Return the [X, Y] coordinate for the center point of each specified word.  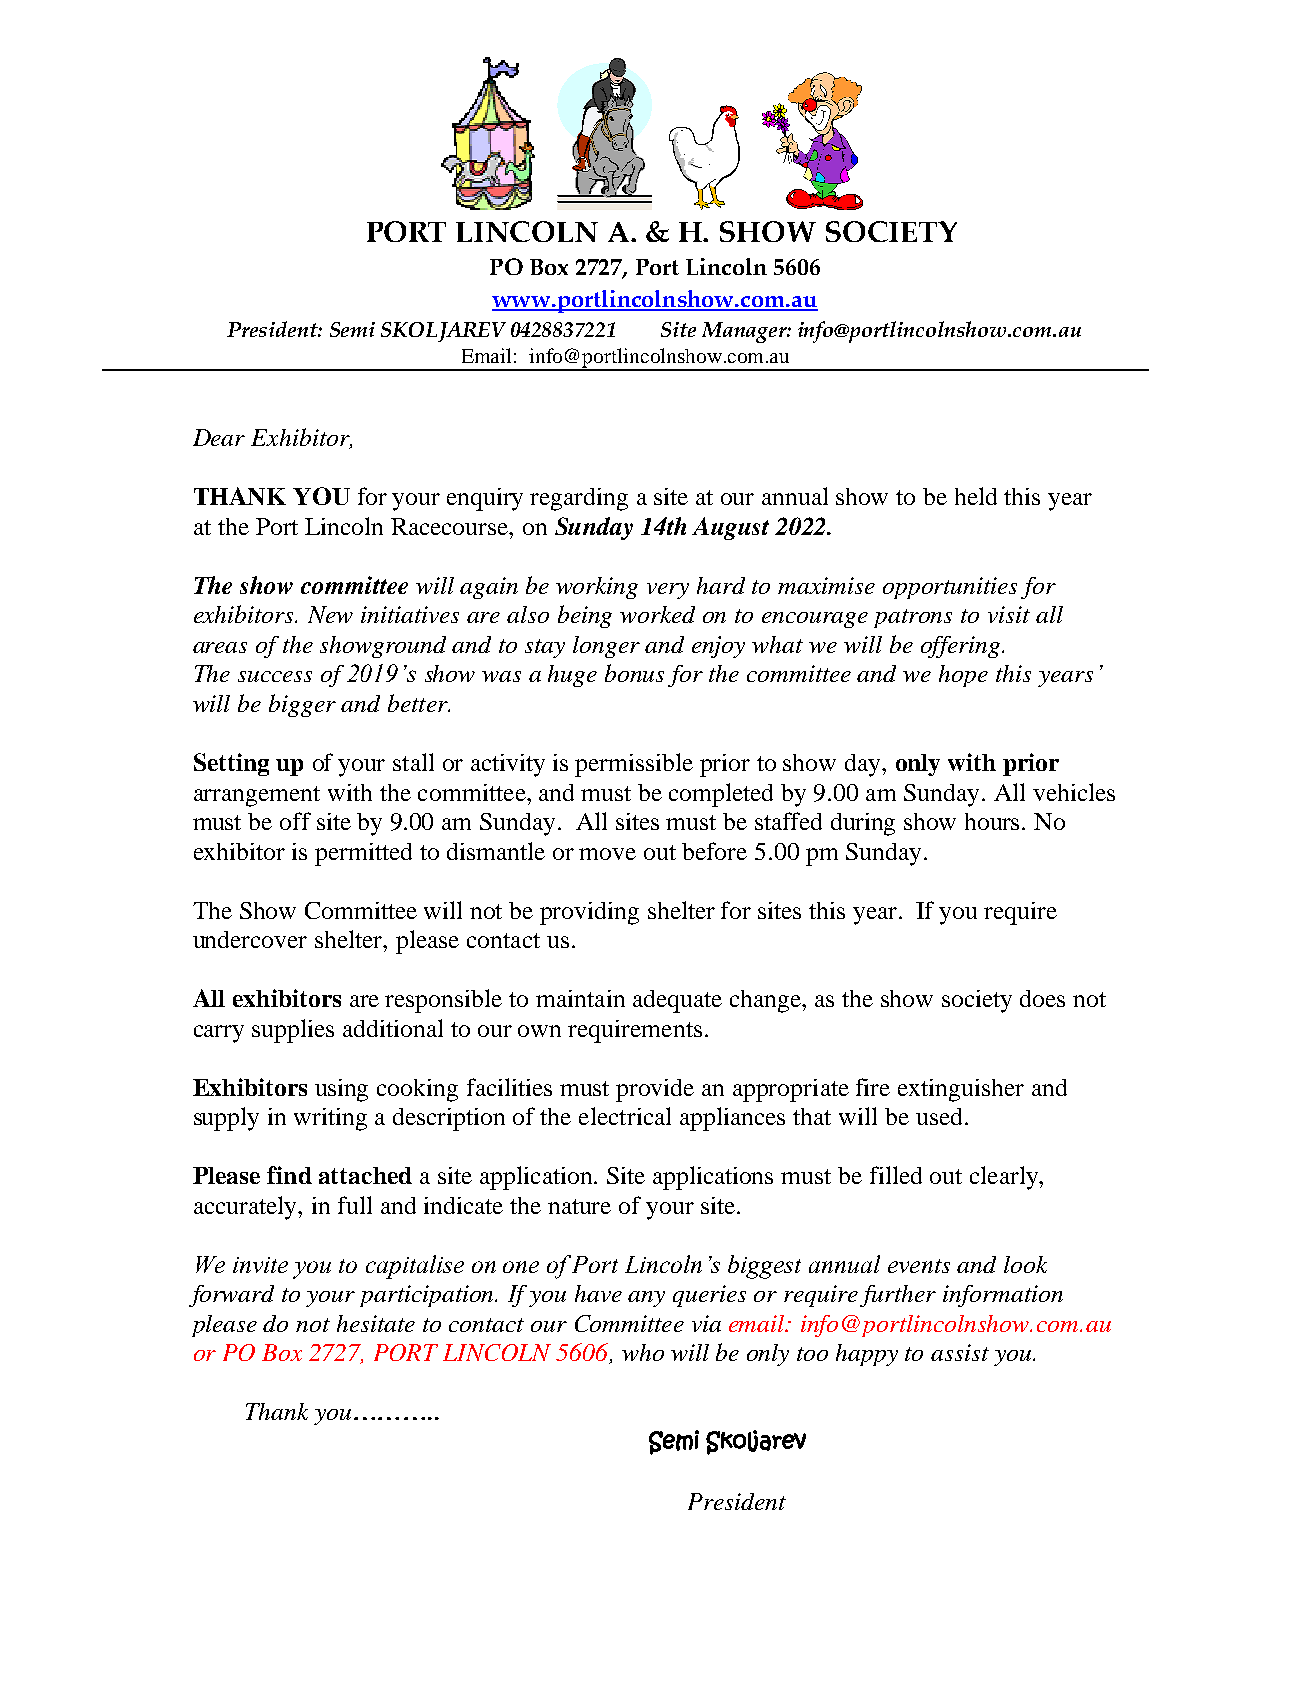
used [939, 1116]
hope [963, 676]
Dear [219, 437]
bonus [634, 673]
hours [994, 821]
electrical [625, 1116]
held [976, 496]
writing [330, 1119]
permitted [363, 854]
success [275, 676]
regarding [579, 499]
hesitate [376, 1323]
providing [589, 913]
